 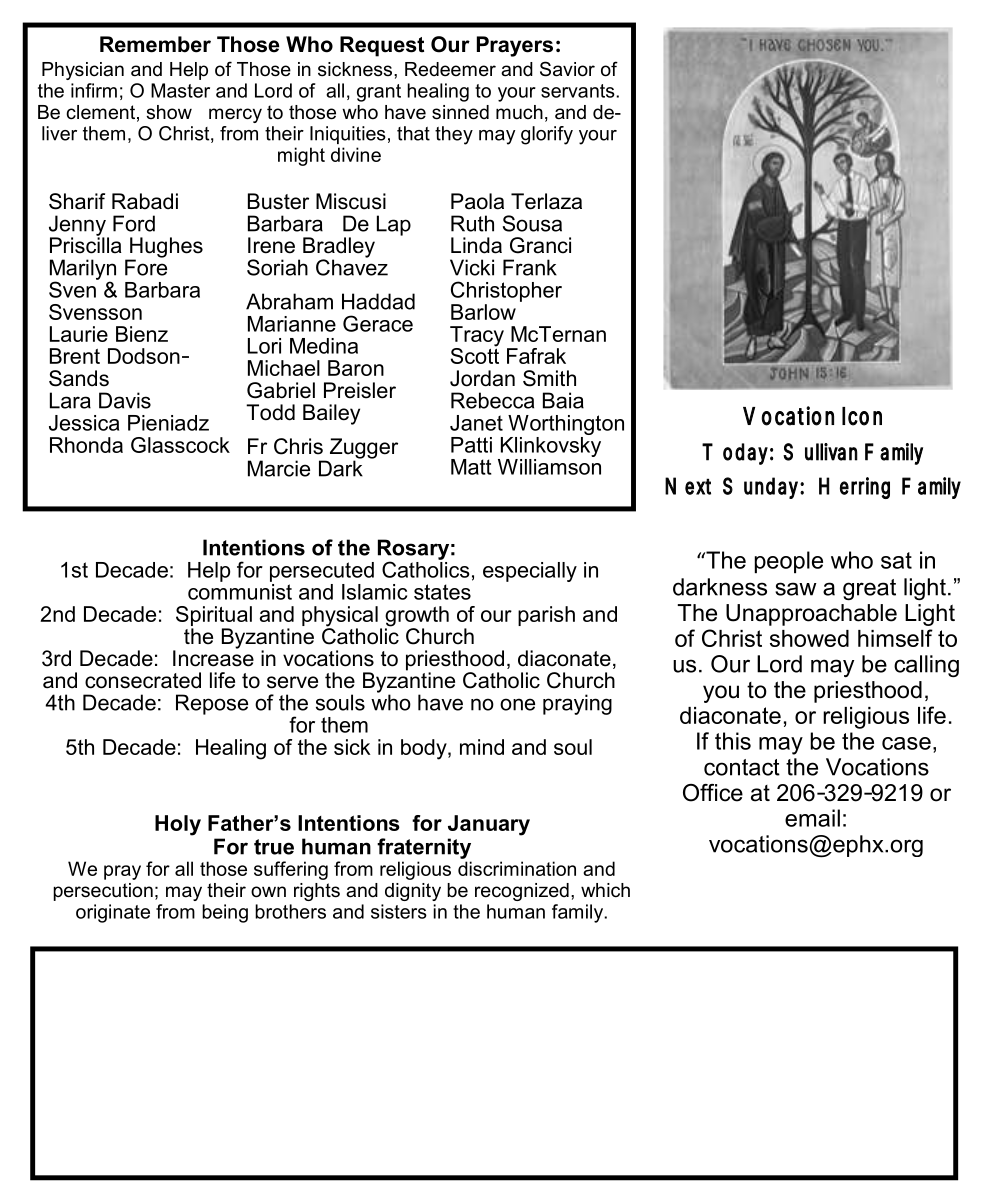 What do you see at coordinates (579, 91) in the image?
I see `servants` at bounding box center [579, 91].
